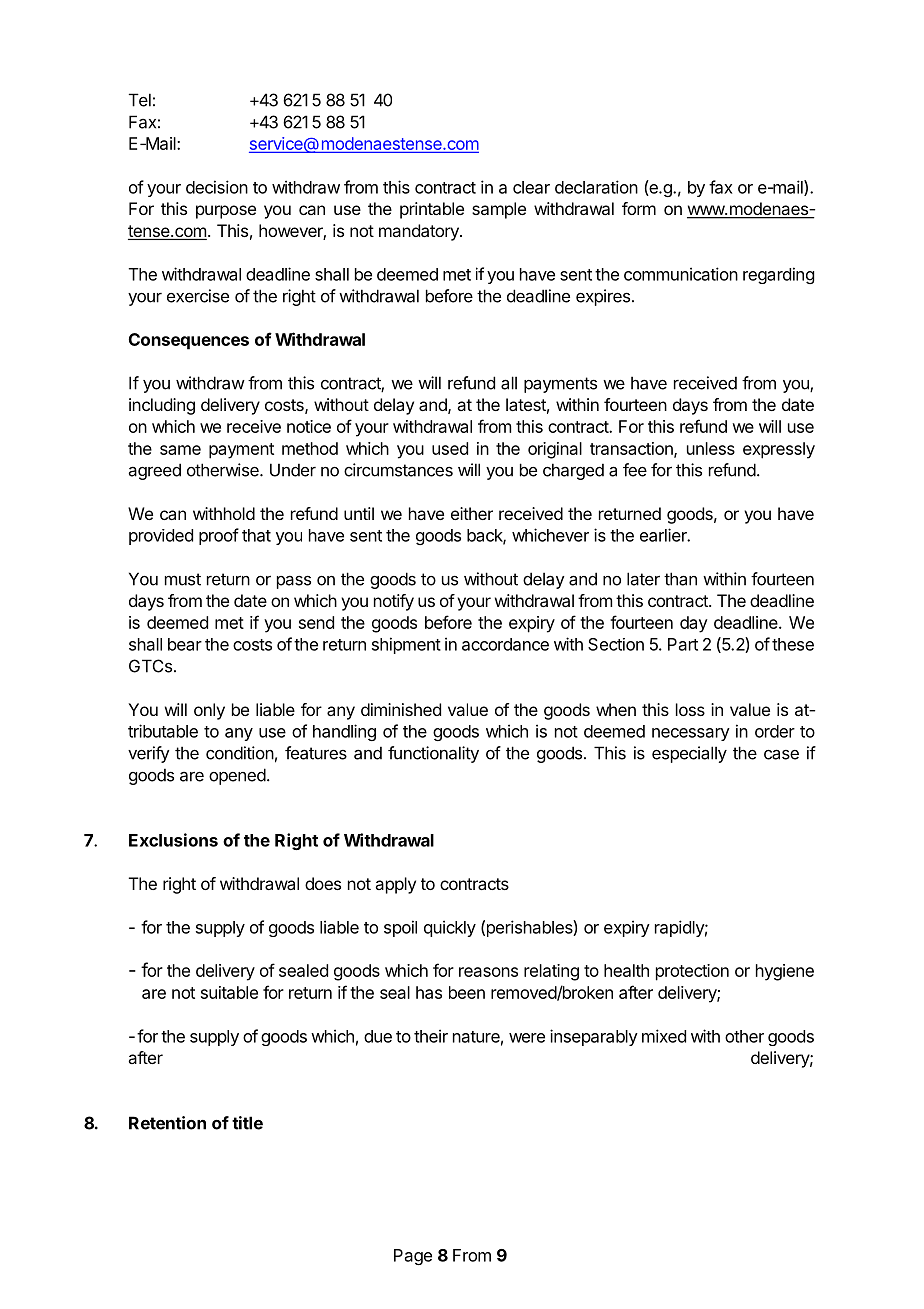 This screenshot has width=924, height=1309. Describe the element at coordinates (229, 992) in the screenshot. I see `suitable` at that location.
